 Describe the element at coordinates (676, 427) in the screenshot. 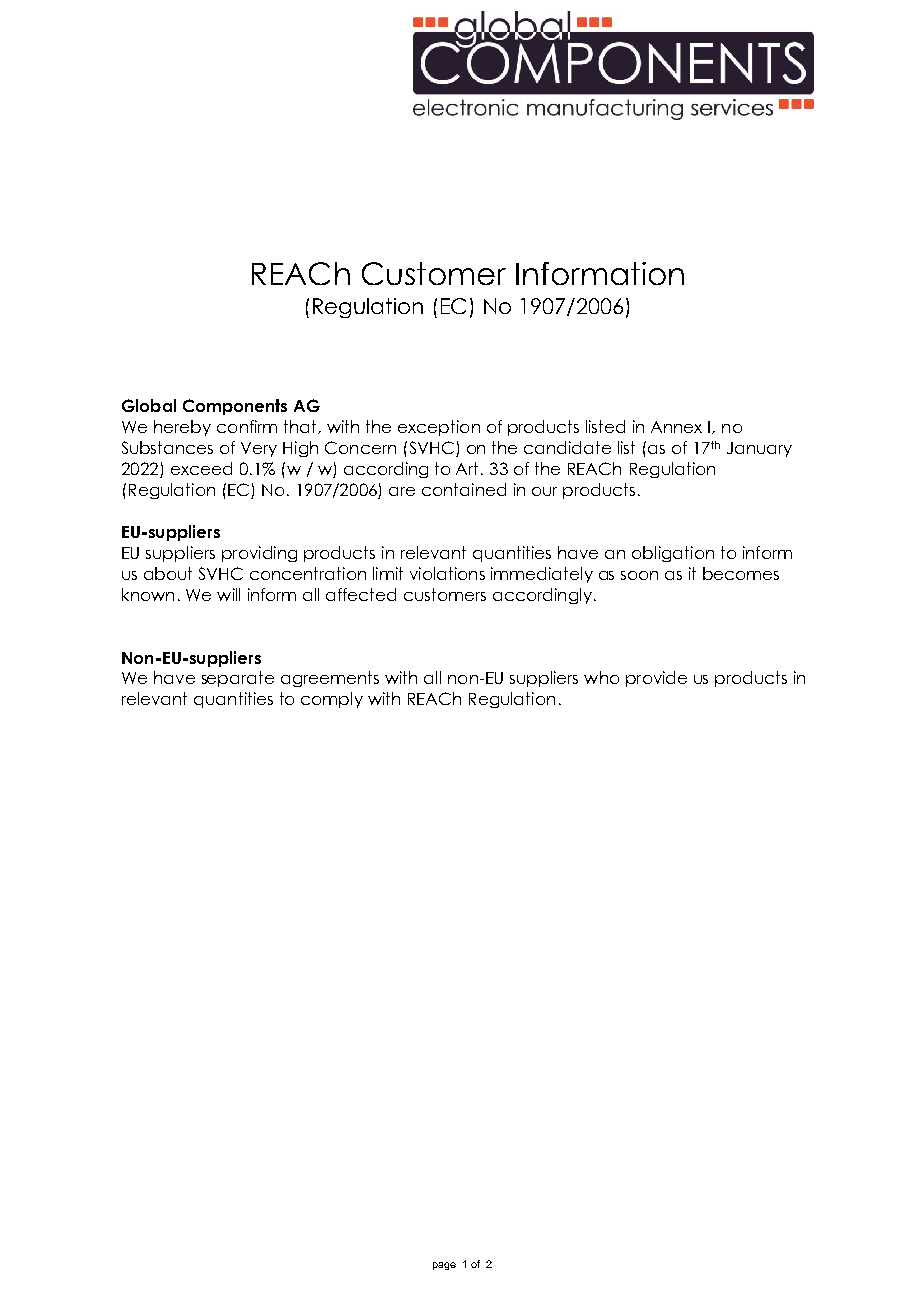

I see `Annex` at that location.
